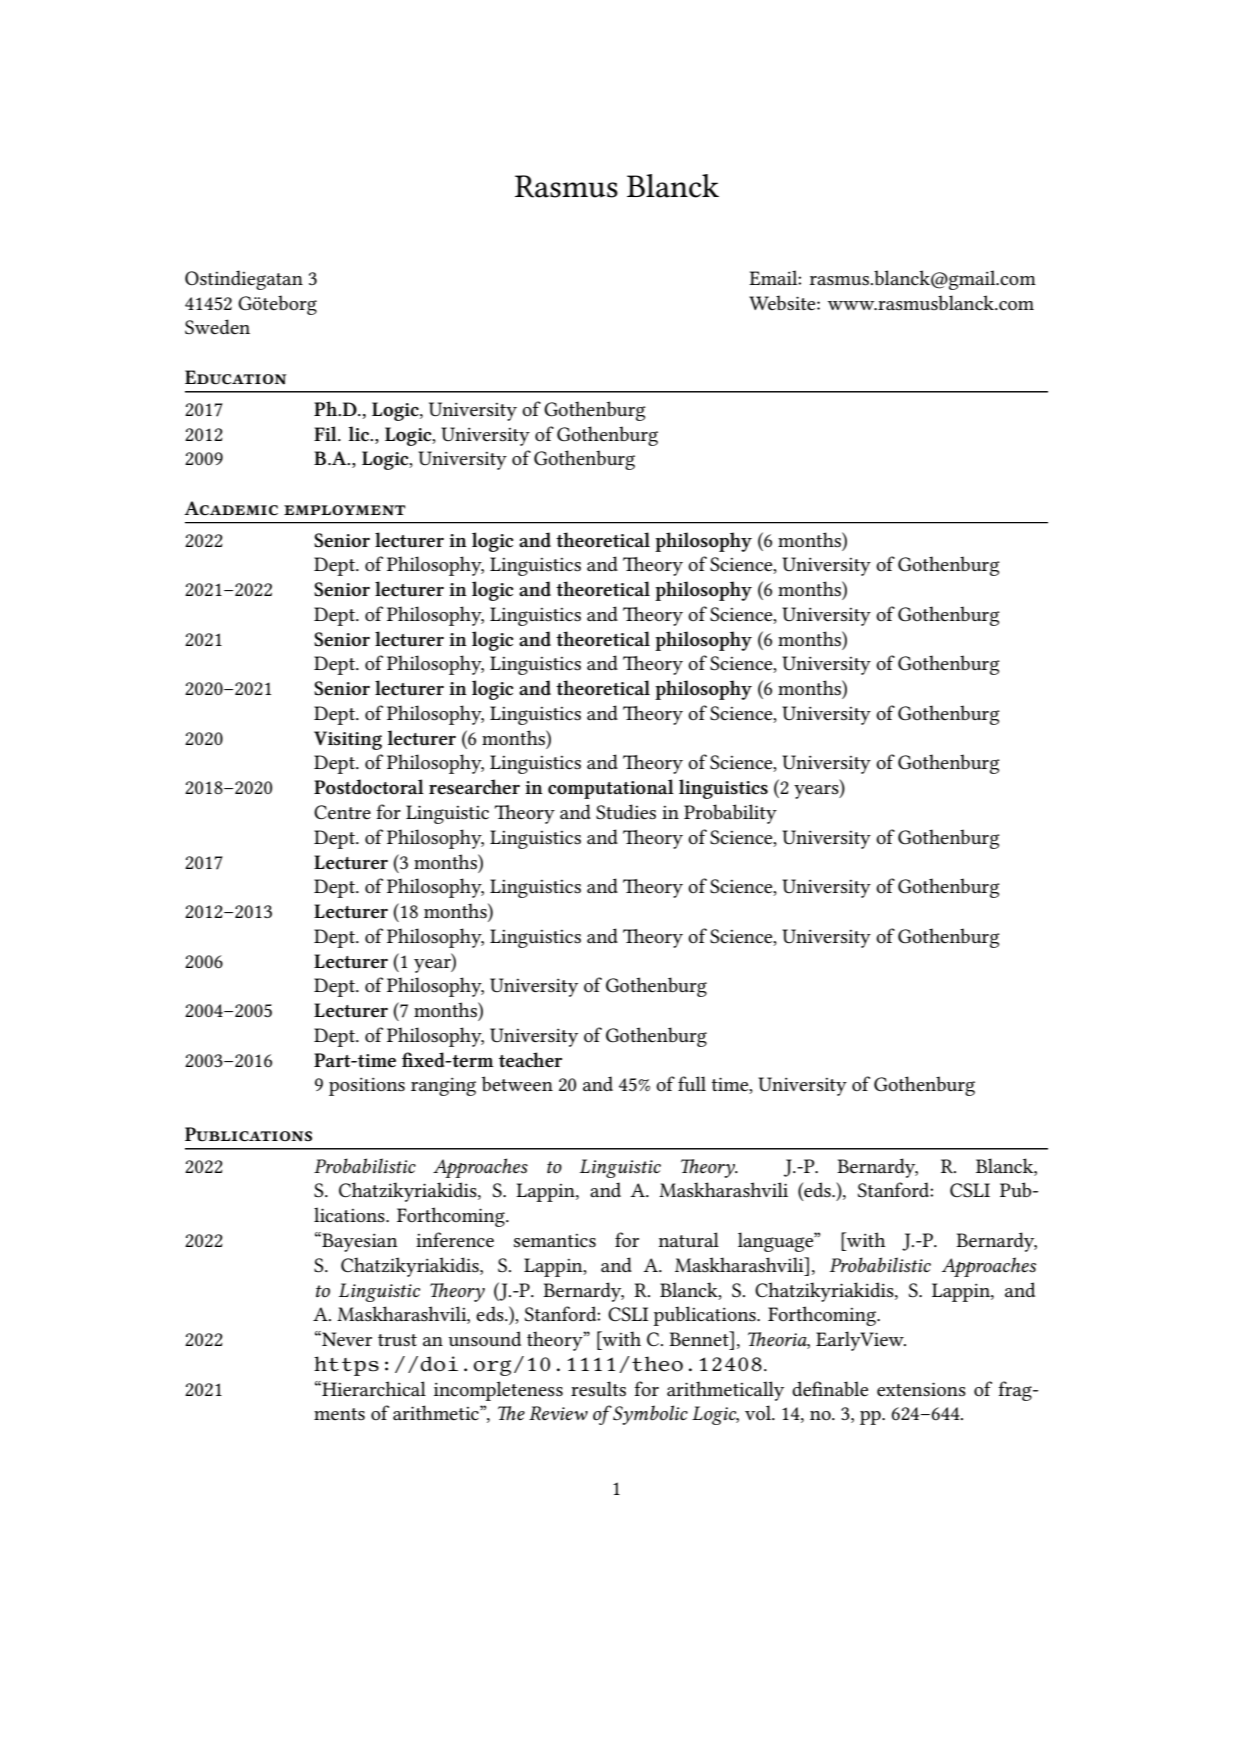 The image size is (1233, 1744). I want to click on natural, so click(689, 1239).
